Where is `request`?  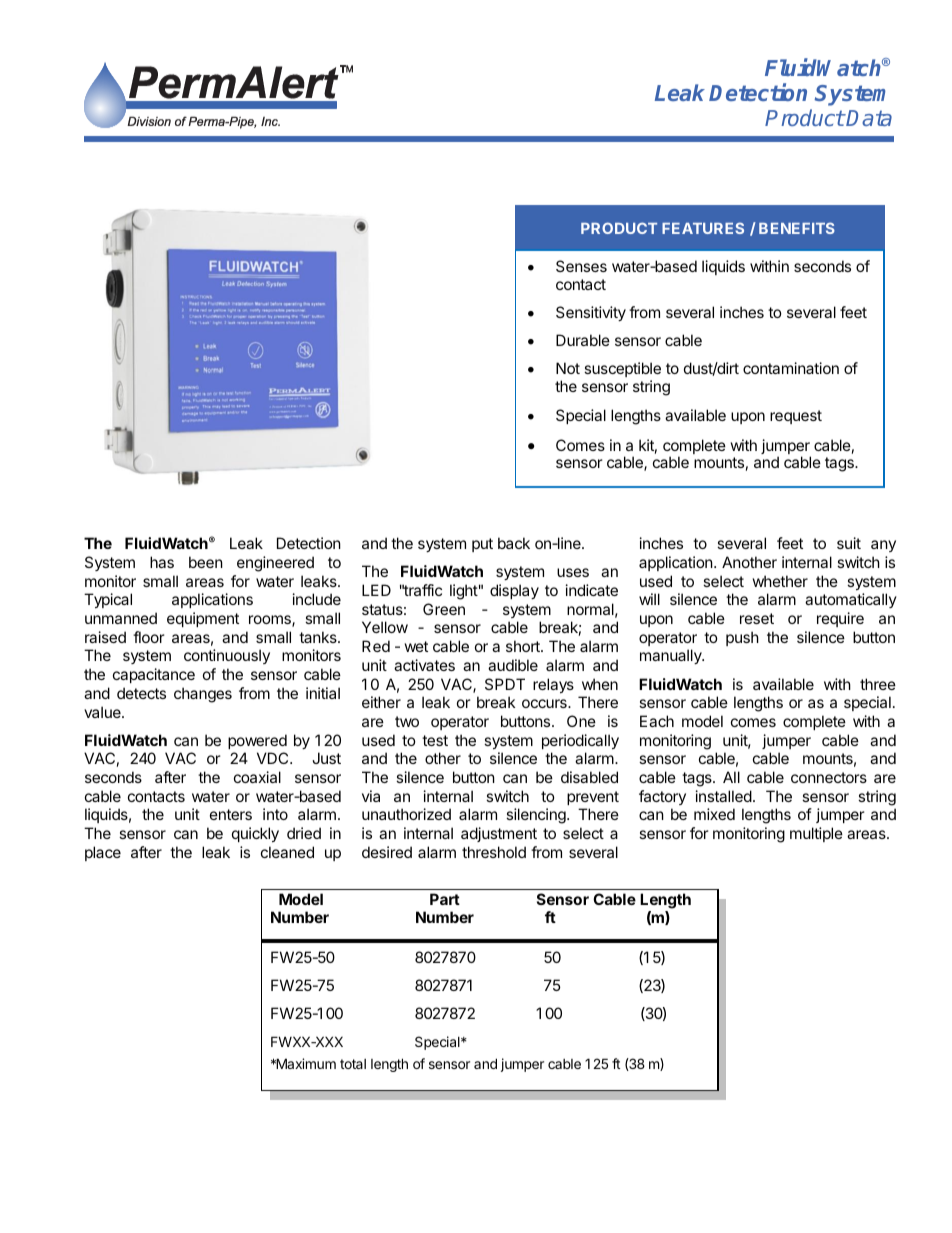 request is located at coordinates (796, 417).
